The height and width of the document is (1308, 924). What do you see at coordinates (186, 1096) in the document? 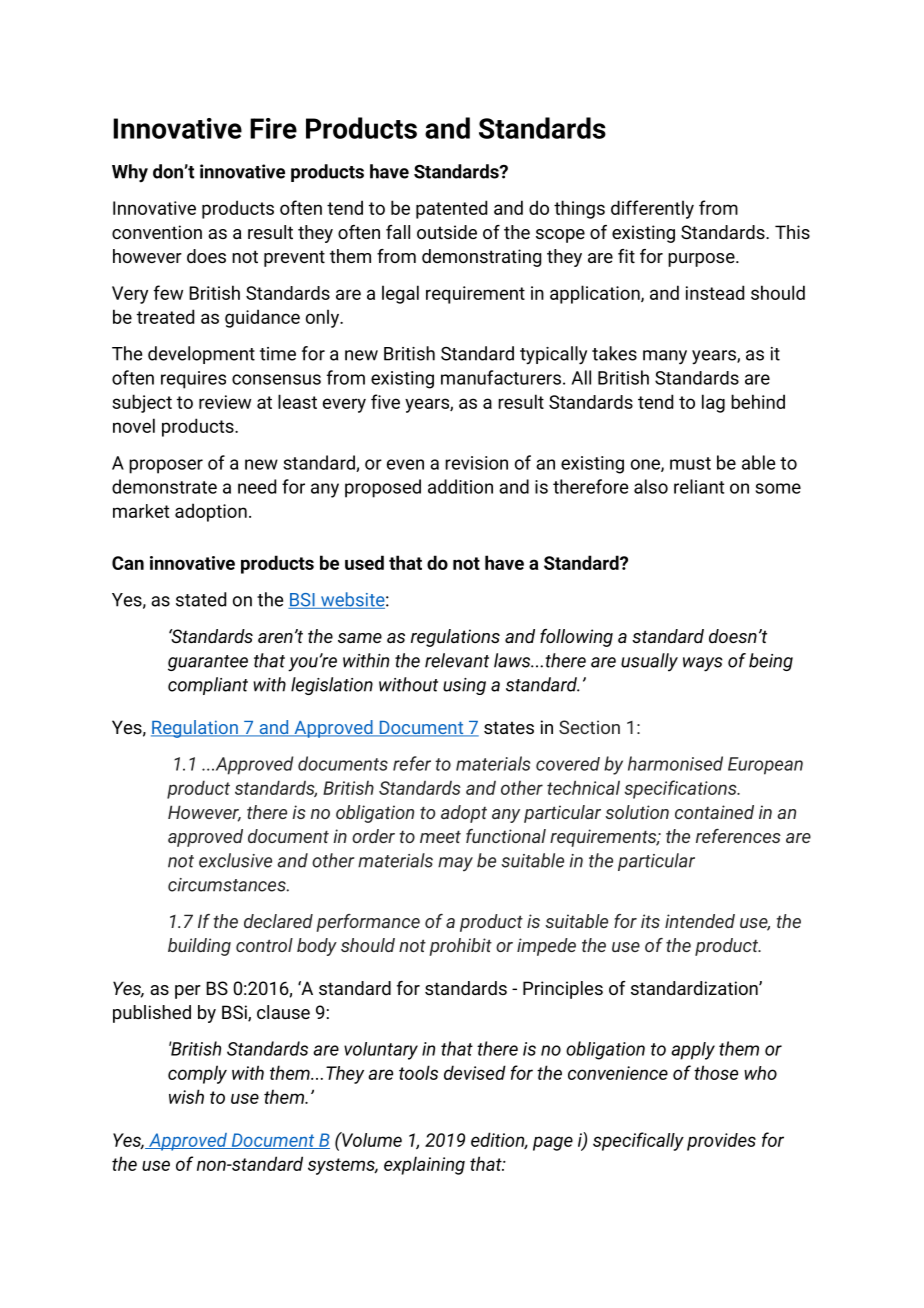
I see `wish` at bounding box center [186, 1096].
